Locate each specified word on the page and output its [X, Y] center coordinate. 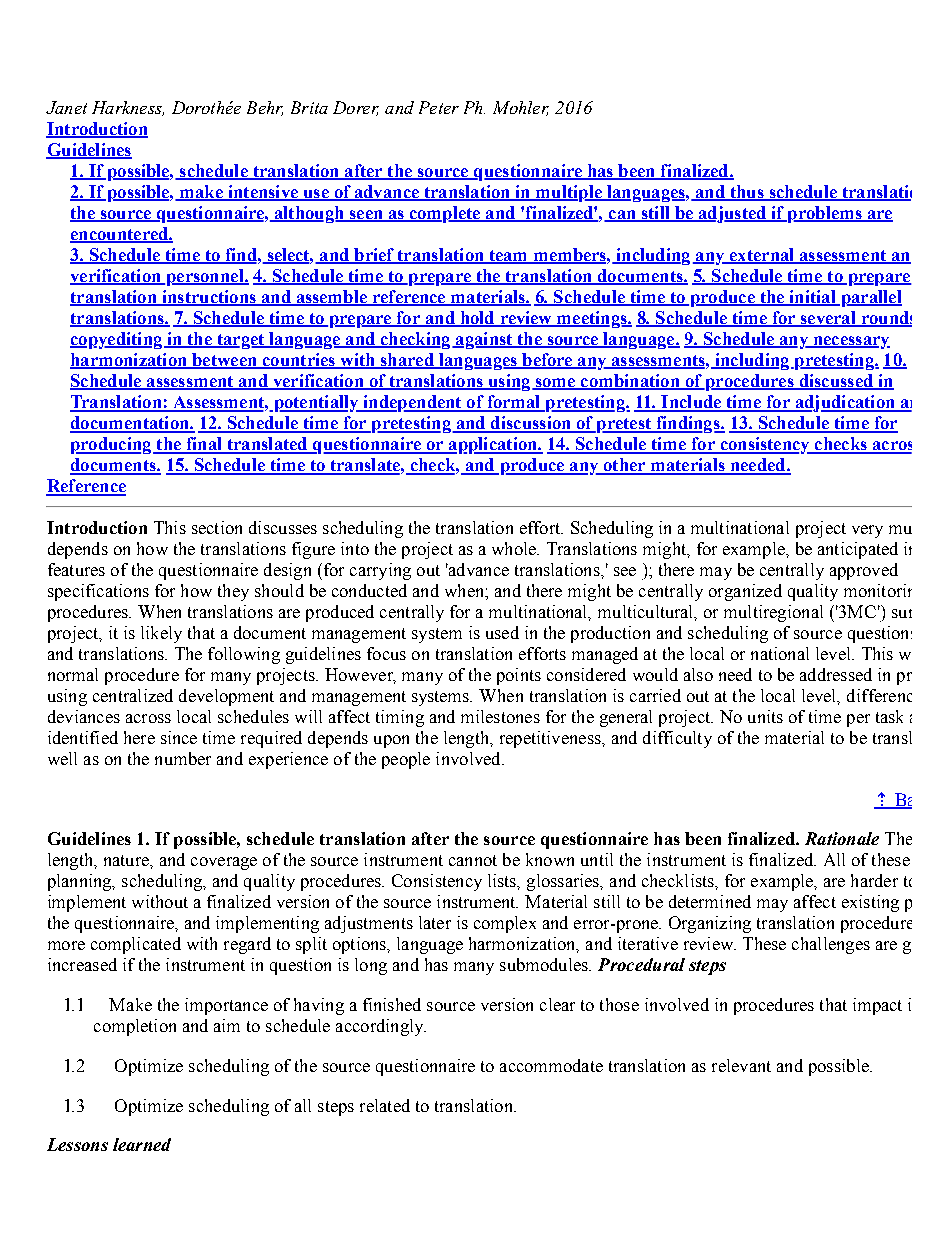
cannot [473, 860]
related [385, 1105]
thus [747, 193]
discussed [836, 382]
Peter [439, 107]
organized [745, 592]
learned [142, 1144]
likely [161, 634]
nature [127, 860]
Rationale [842, 838]
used [502, 632]
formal [514, 403]
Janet [66, 107]
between [224, 361]
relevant [741, 1065]
